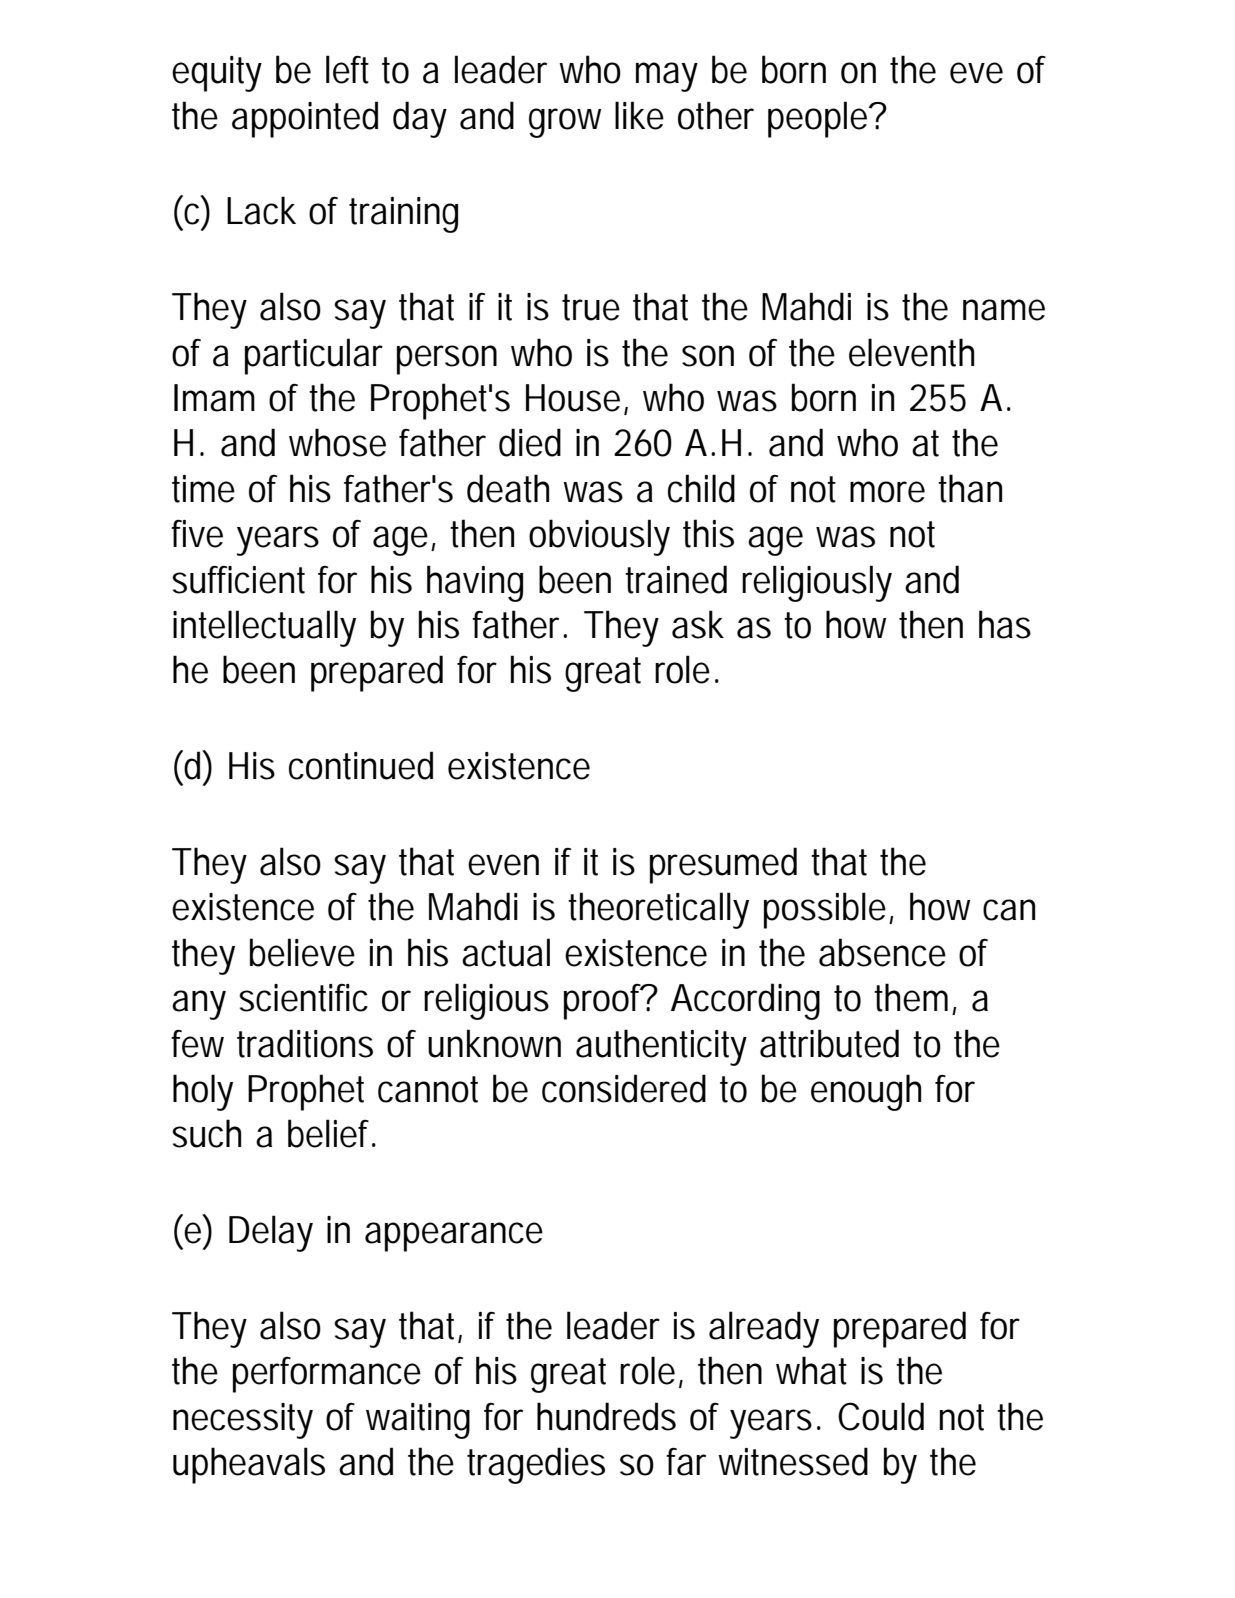 Image resolution: width=1235 pixels, height=1598 pixels. What do you see at coordinates (1005, 624) in the document?
I see `has` at bounding box center [1005, 624].
